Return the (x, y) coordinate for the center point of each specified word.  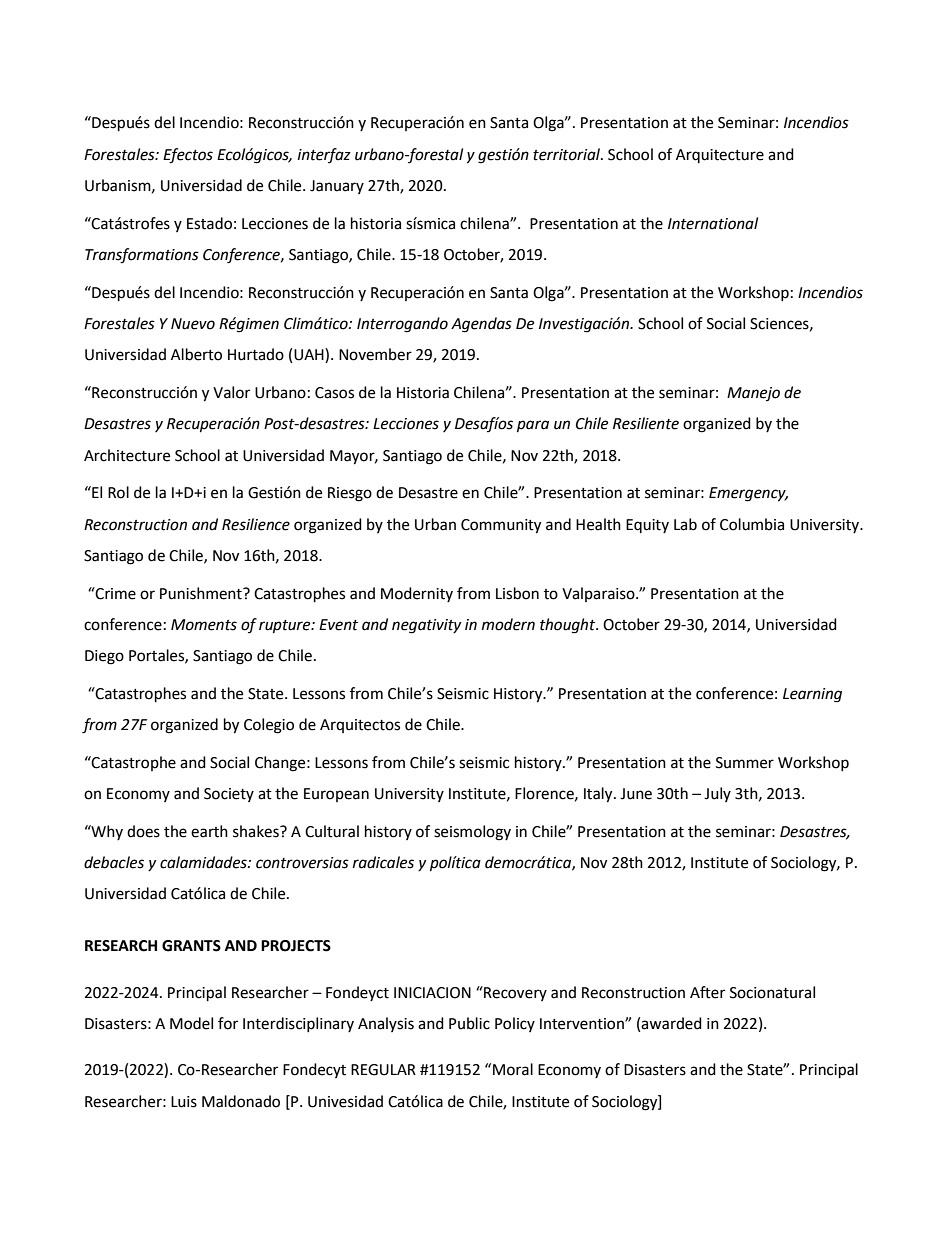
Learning (812, 695)
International (713, 223)
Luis (184, 1102)
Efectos (188, 156)
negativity (426, 626)
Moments (204, 625)
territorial (567, 154)
